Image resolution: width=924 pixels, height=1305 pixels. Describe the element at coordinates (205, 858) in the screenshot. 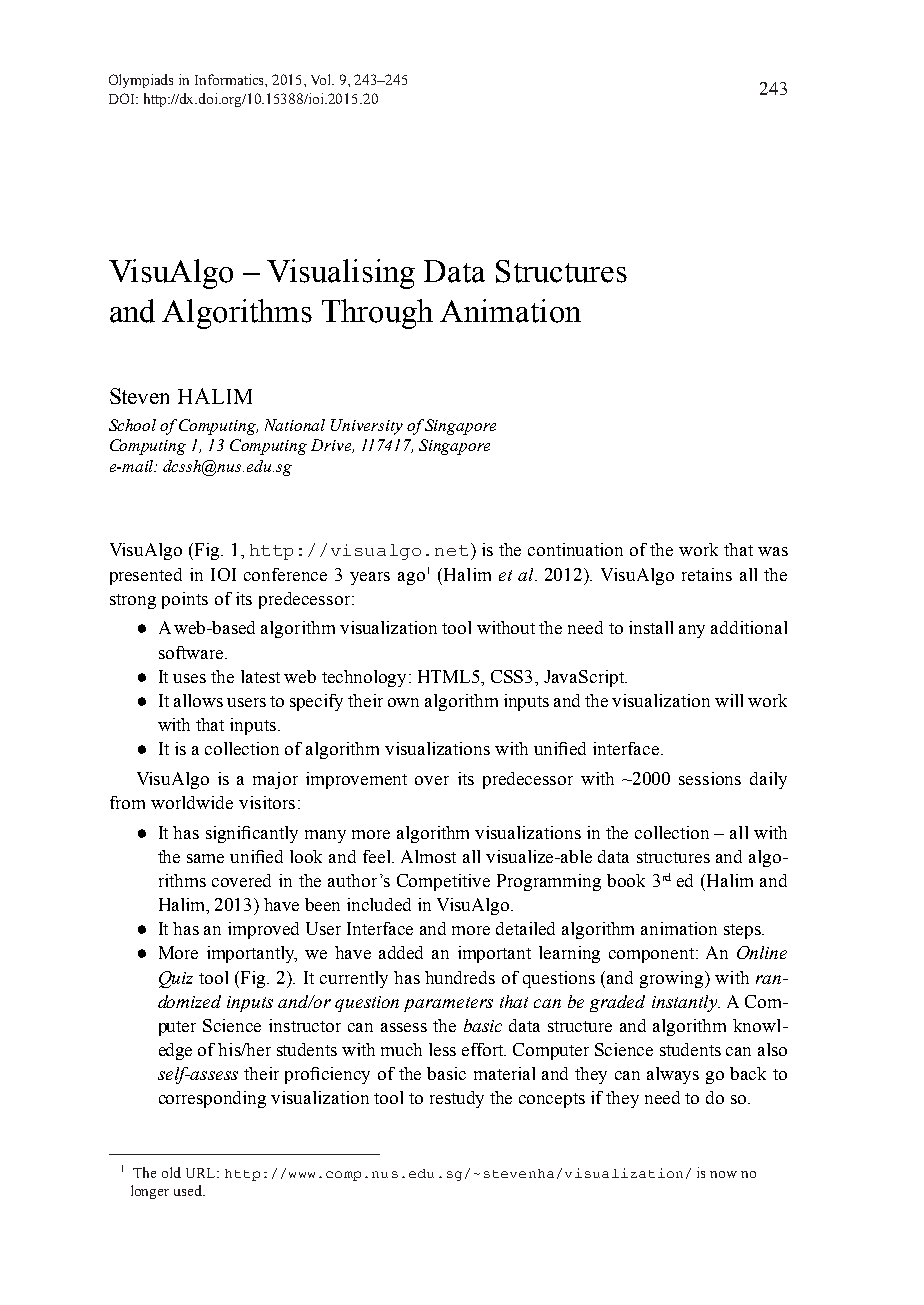

I see `same` at that location.
